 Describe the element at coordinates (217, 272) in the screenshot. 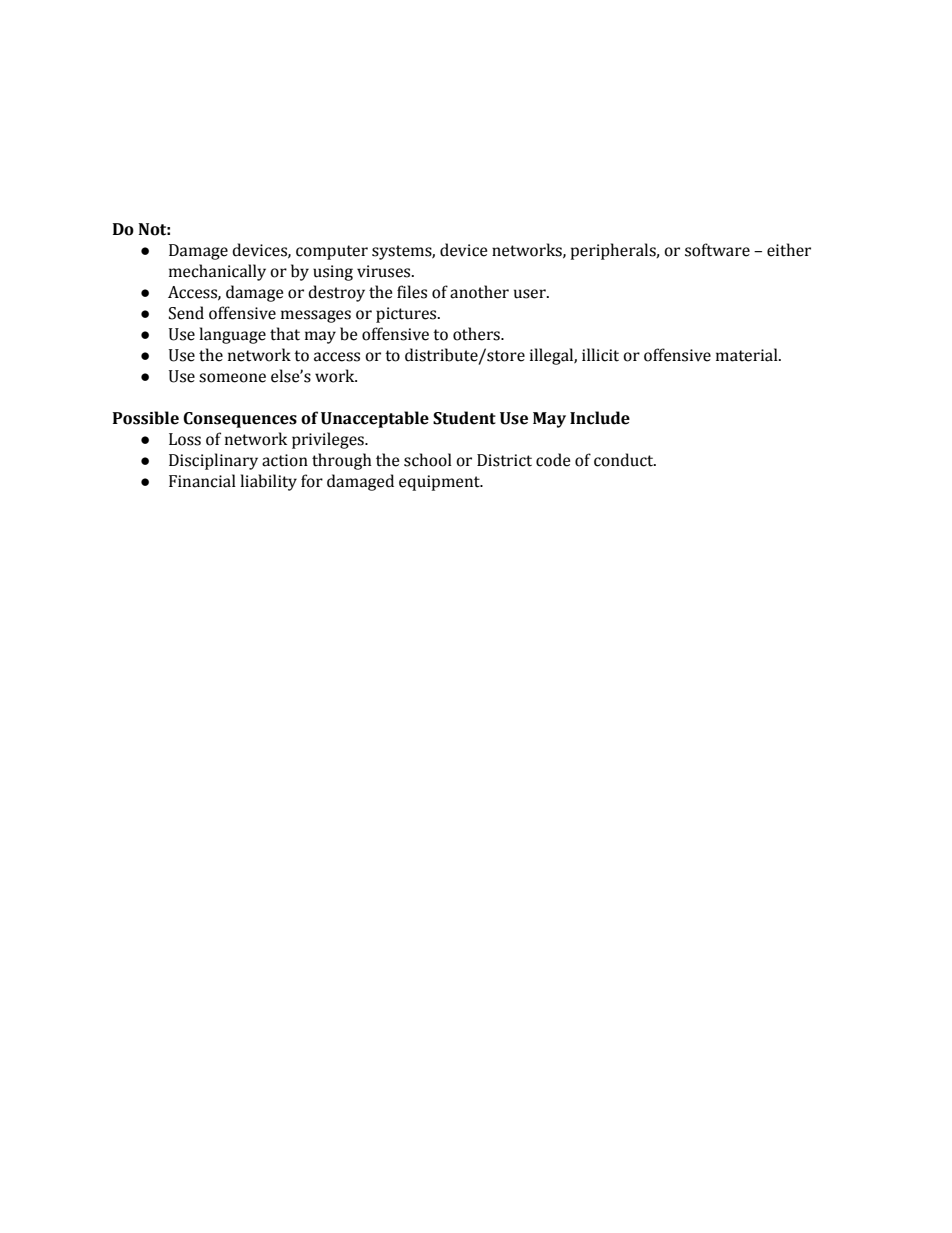

I see `mechanically` at that location.
